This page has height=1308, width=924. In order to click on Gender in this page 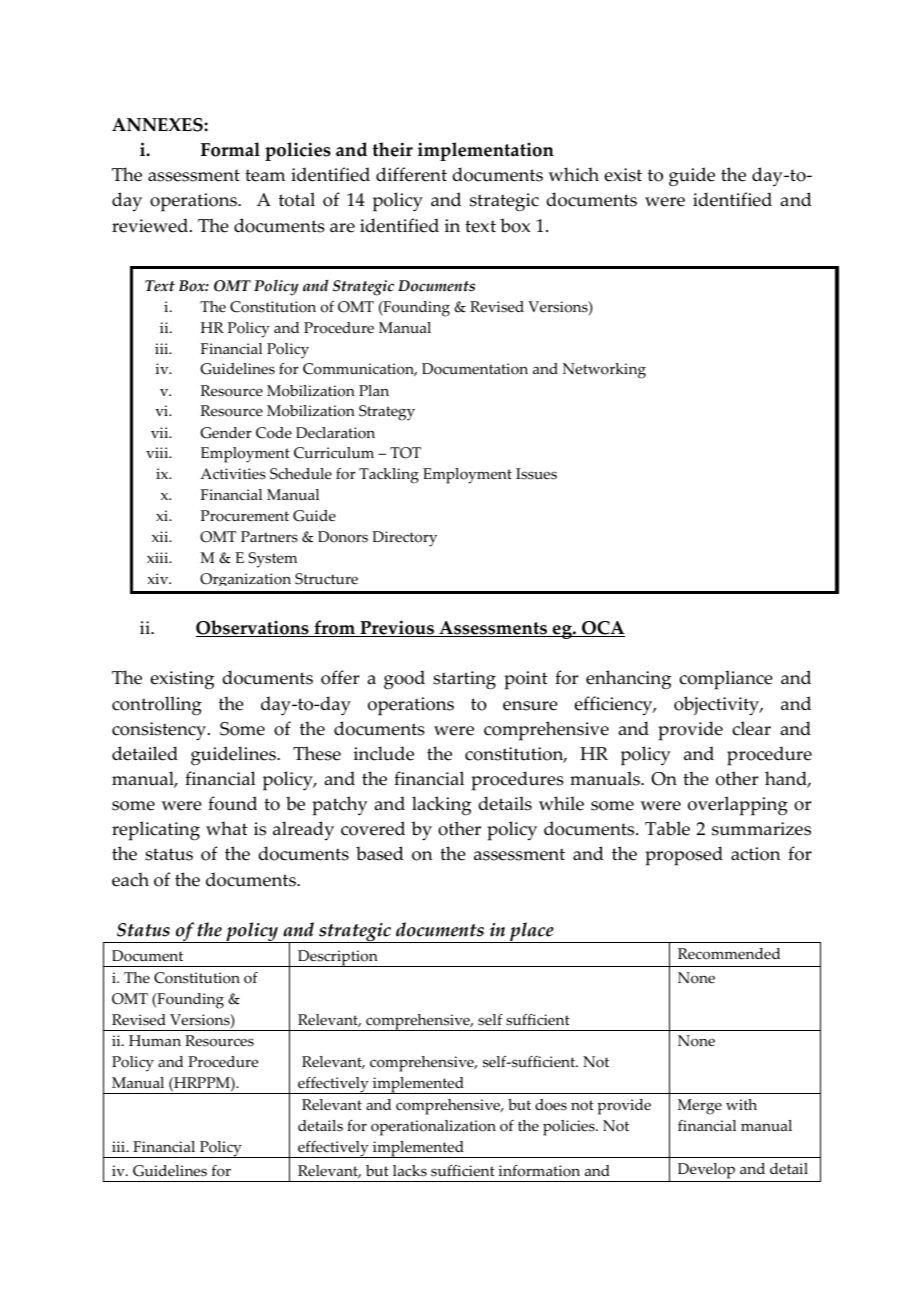, I will do `click(226, 433)`.
